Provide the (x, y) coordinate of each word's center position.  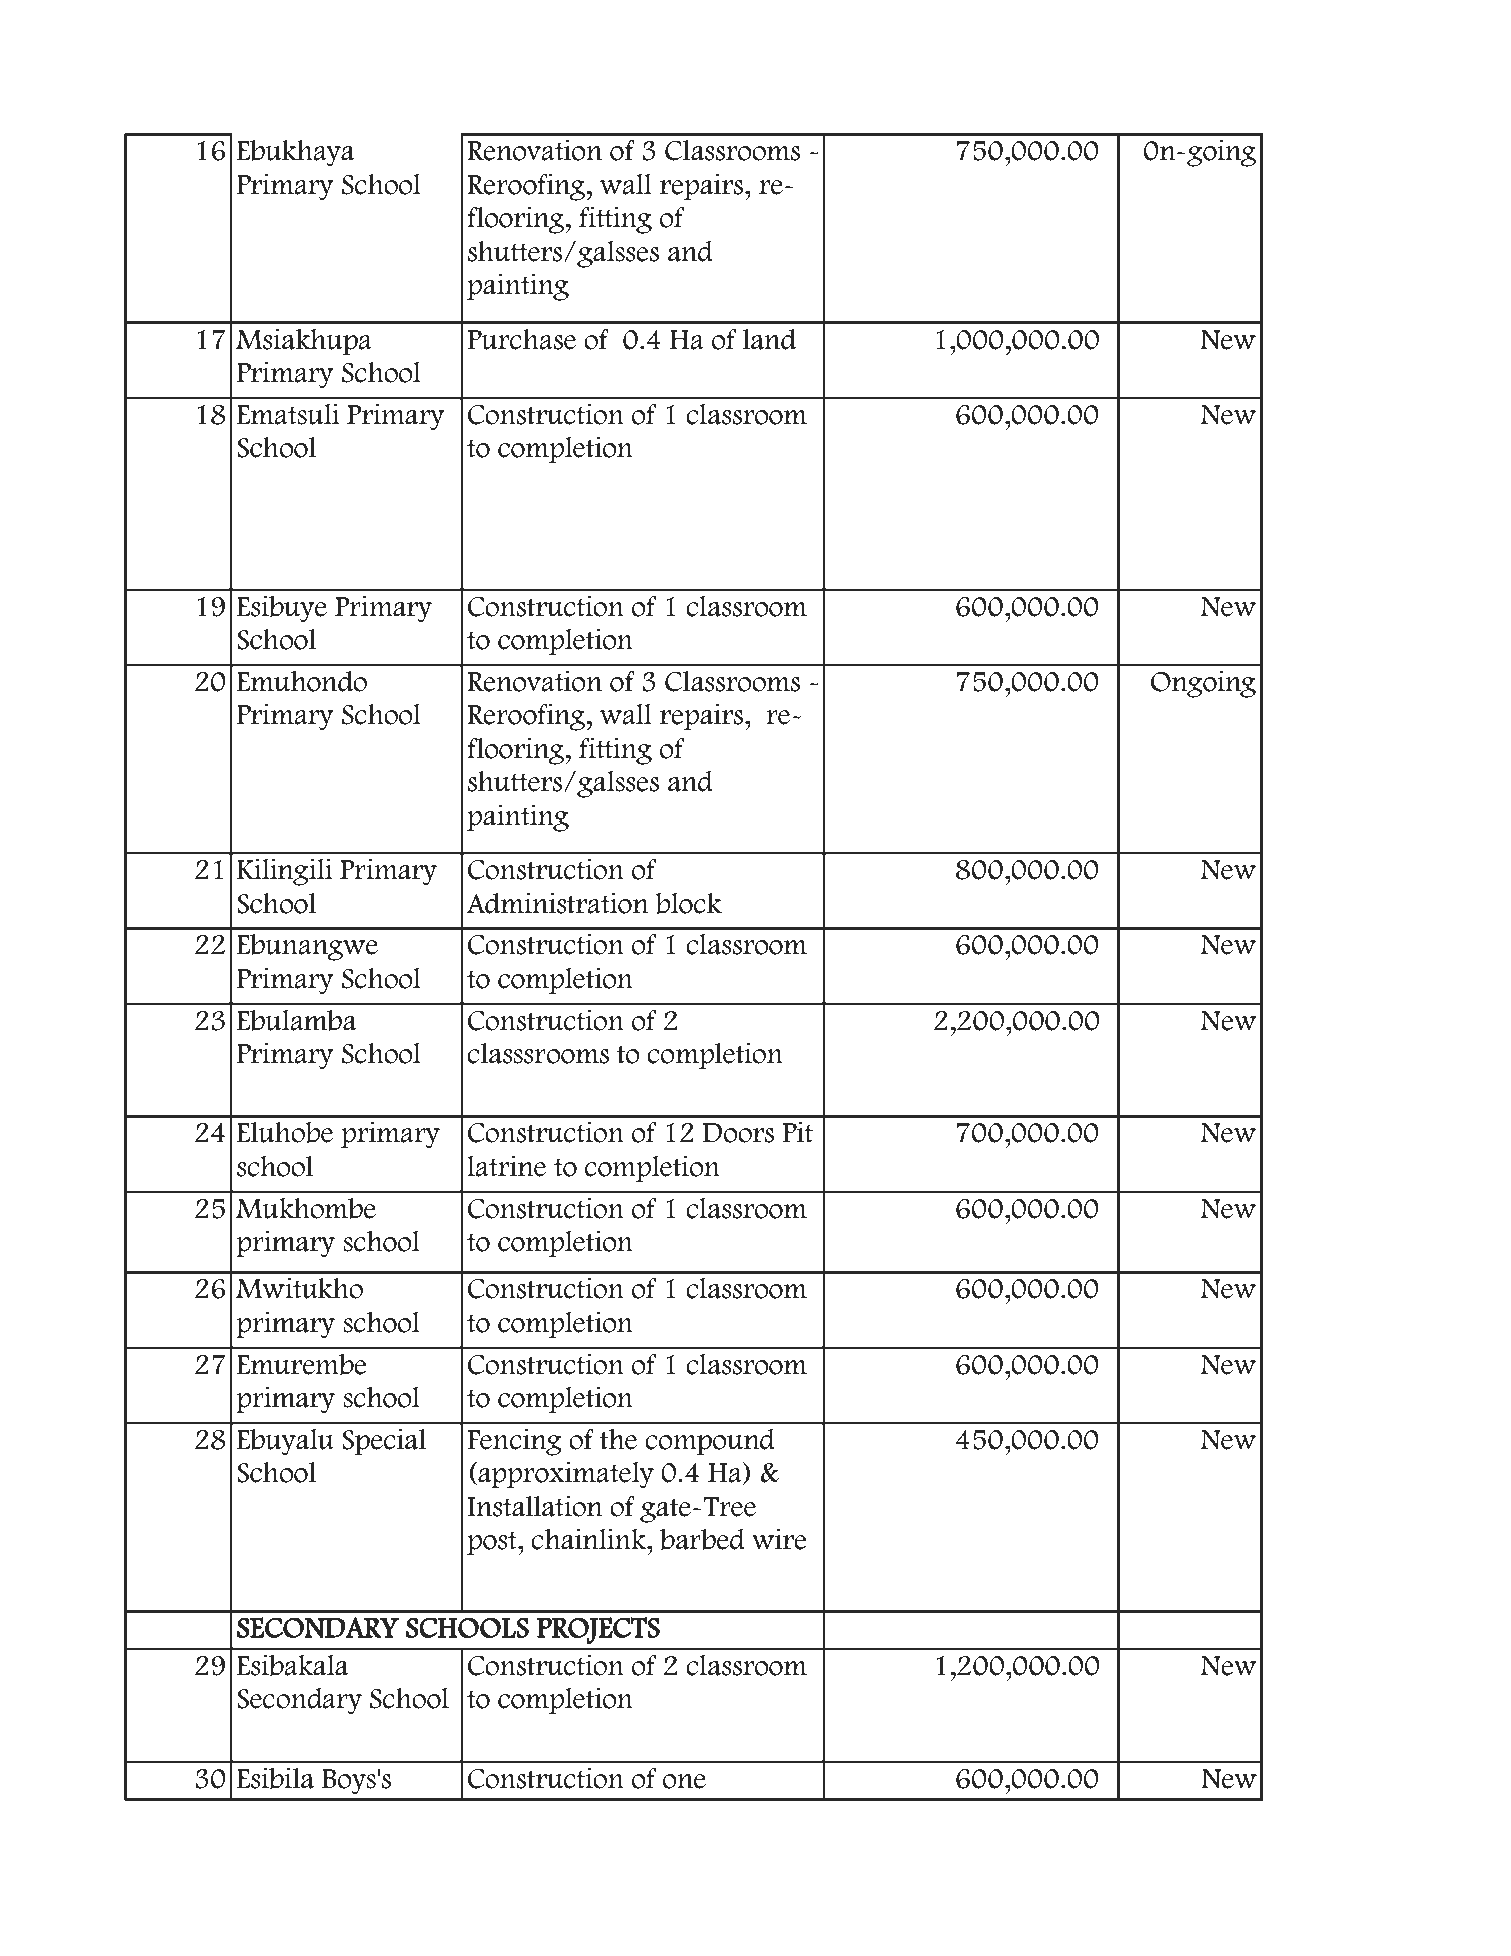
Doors (738, 1133)
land (769, 339)
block (688, 903)
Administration (557, 903)
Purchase (521, 339)
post (493, 1543)
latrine (506, 1166)
